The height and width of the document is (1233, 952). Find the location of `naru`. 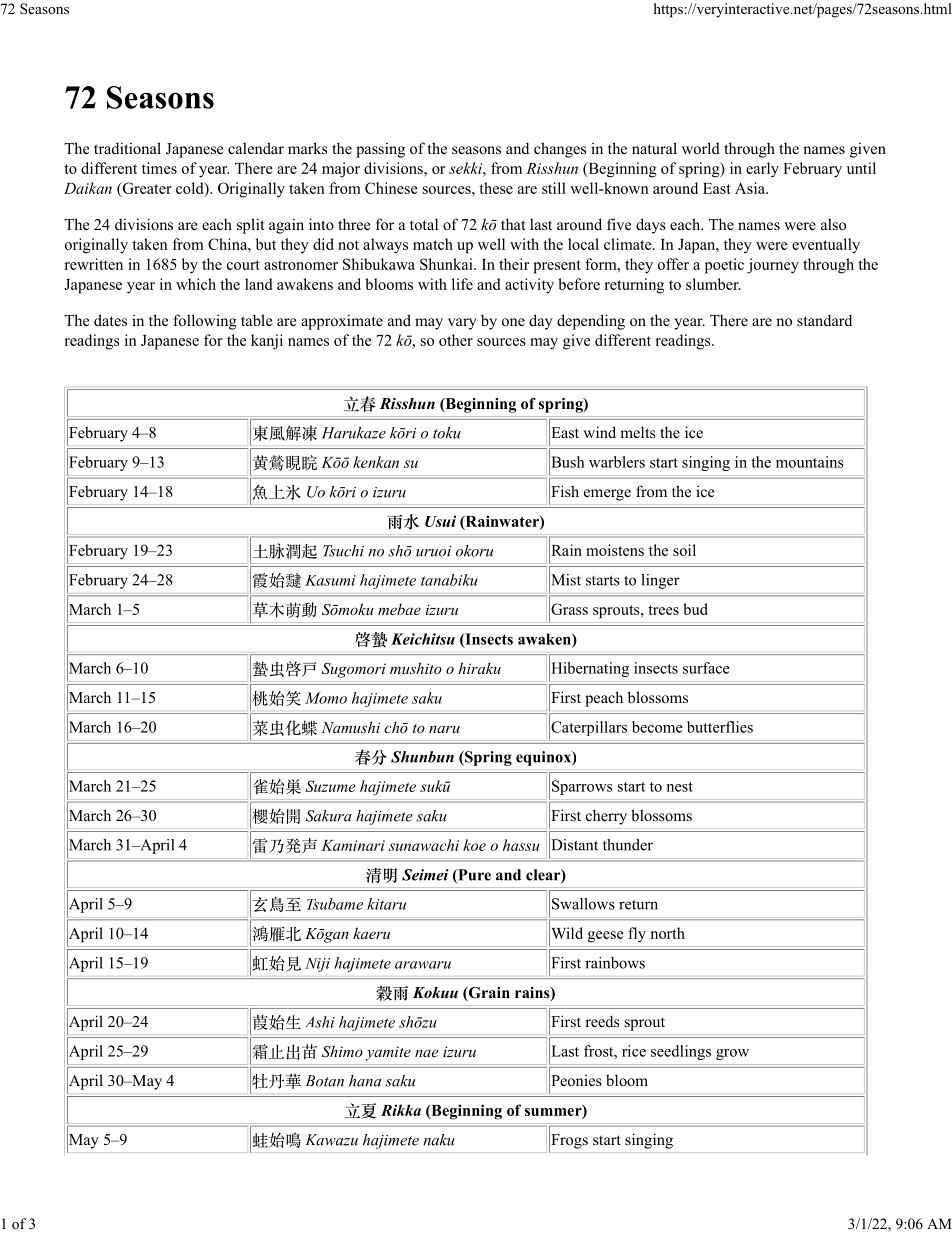

naru is located at coordinates (444, 729).
